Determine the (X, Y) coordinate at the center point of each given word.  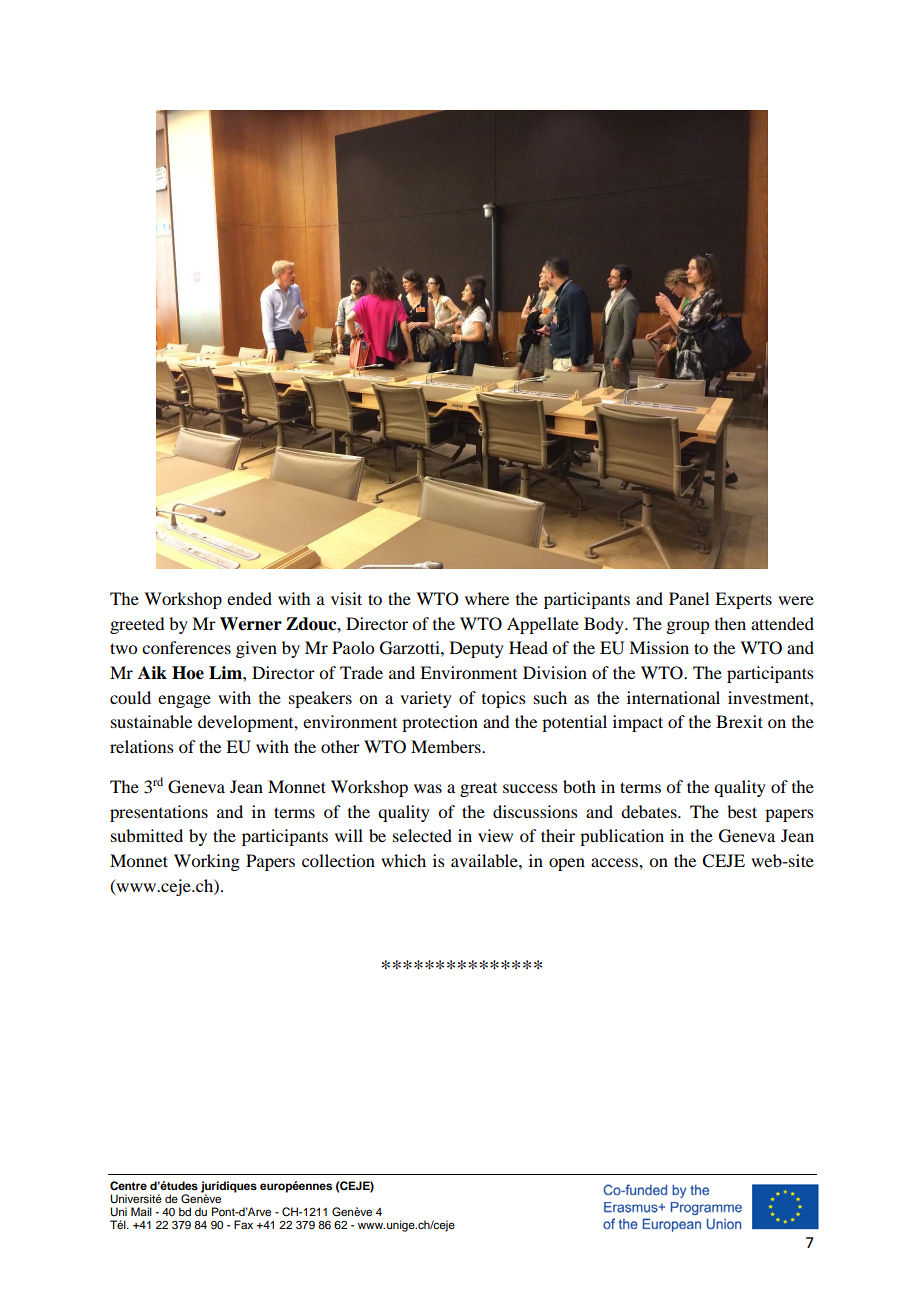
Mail (141, 1211)
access (615, 862)
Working (207, 862)
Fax (243, 1224)
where (487, 598)
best (742, 811)
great (478, 790)
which (403, 860)
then (730, 623)
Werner (251, 624)
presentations (159, 813)
